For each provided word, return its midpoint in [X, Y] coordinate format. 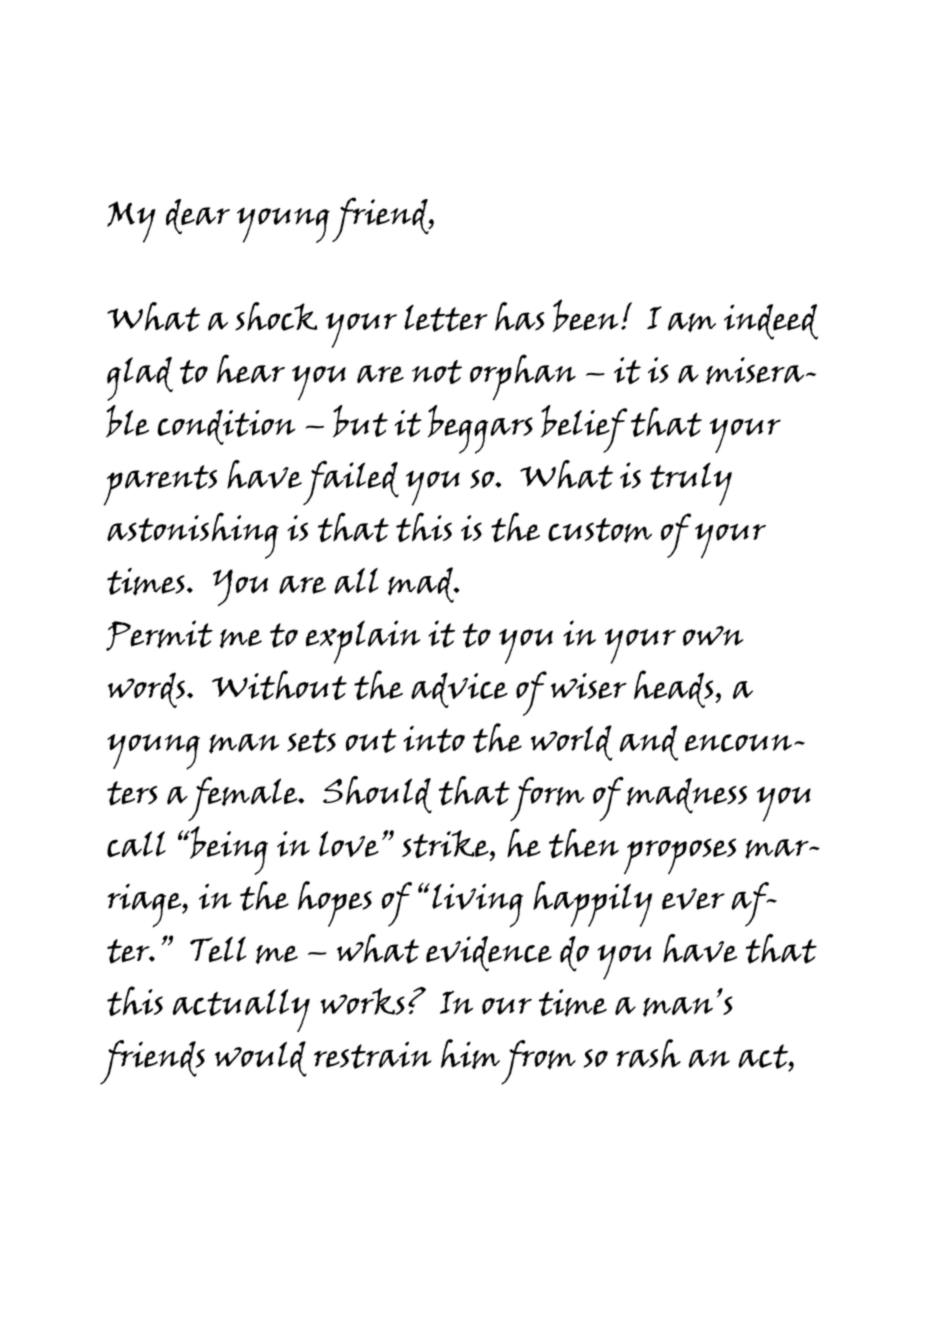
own [713, 636]
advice [459, 690]
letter [446, 318]
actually [241, 1010]
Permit [159, 635]
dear [198, 217]
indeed [771, 322]
